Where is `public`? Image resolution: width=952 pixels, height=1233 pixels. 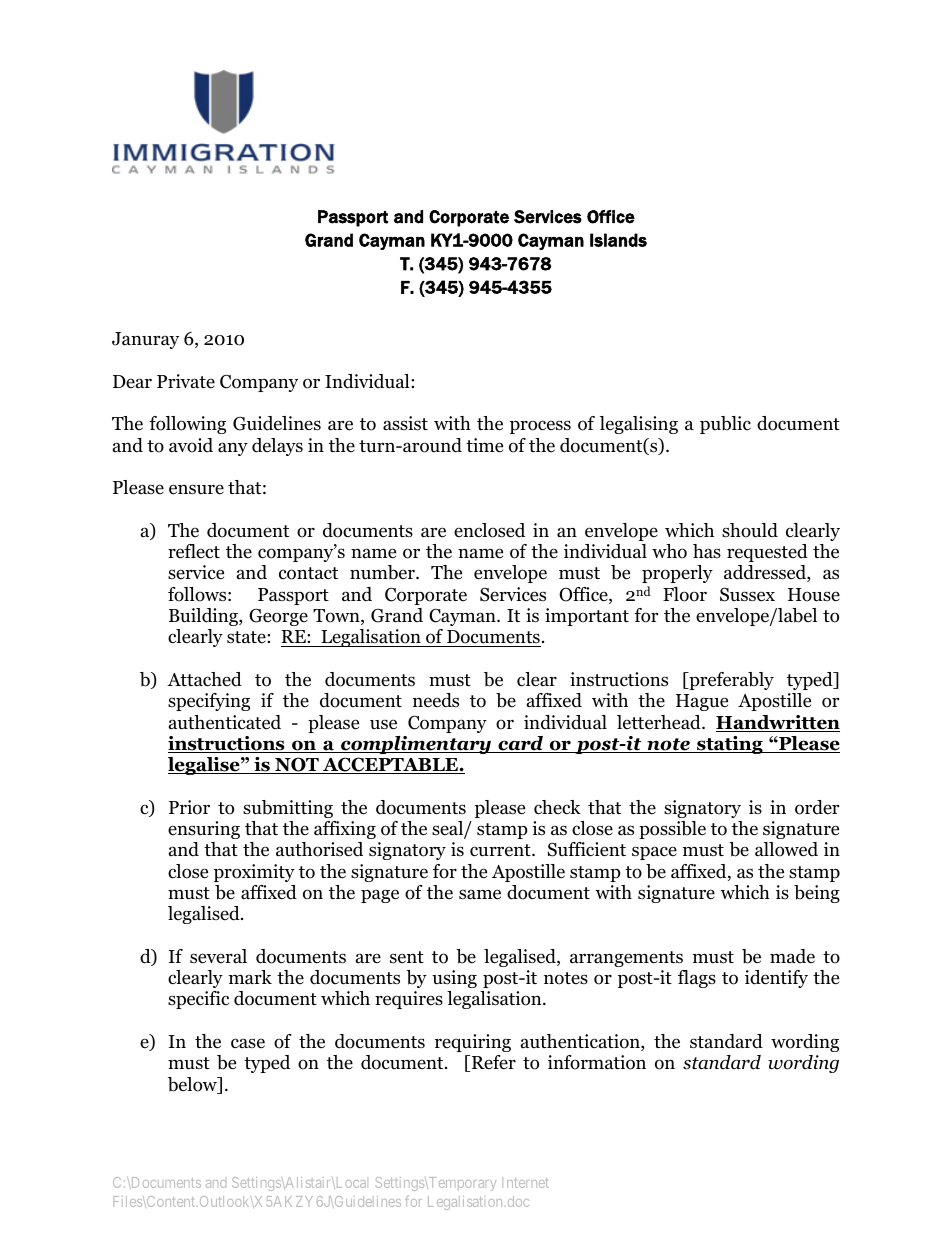
public is located at coordinates (725, 425).
